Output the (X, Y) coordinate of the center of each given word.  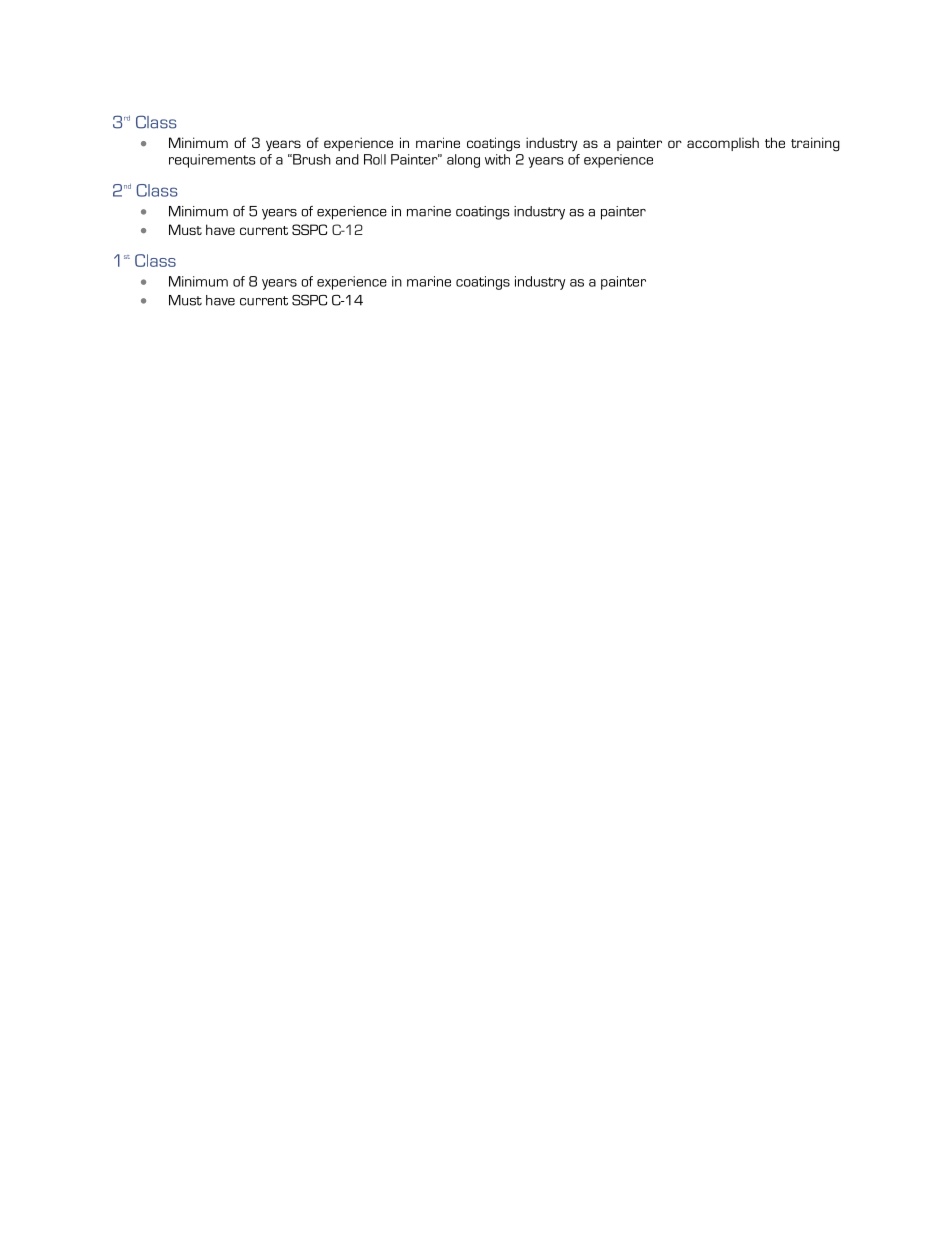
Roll (375, 159)
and (347, 159)
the (775, 142)
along (463, 161)
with (497, 159)
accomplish (723, 144)
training (815, 144)
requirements (212, 161)
